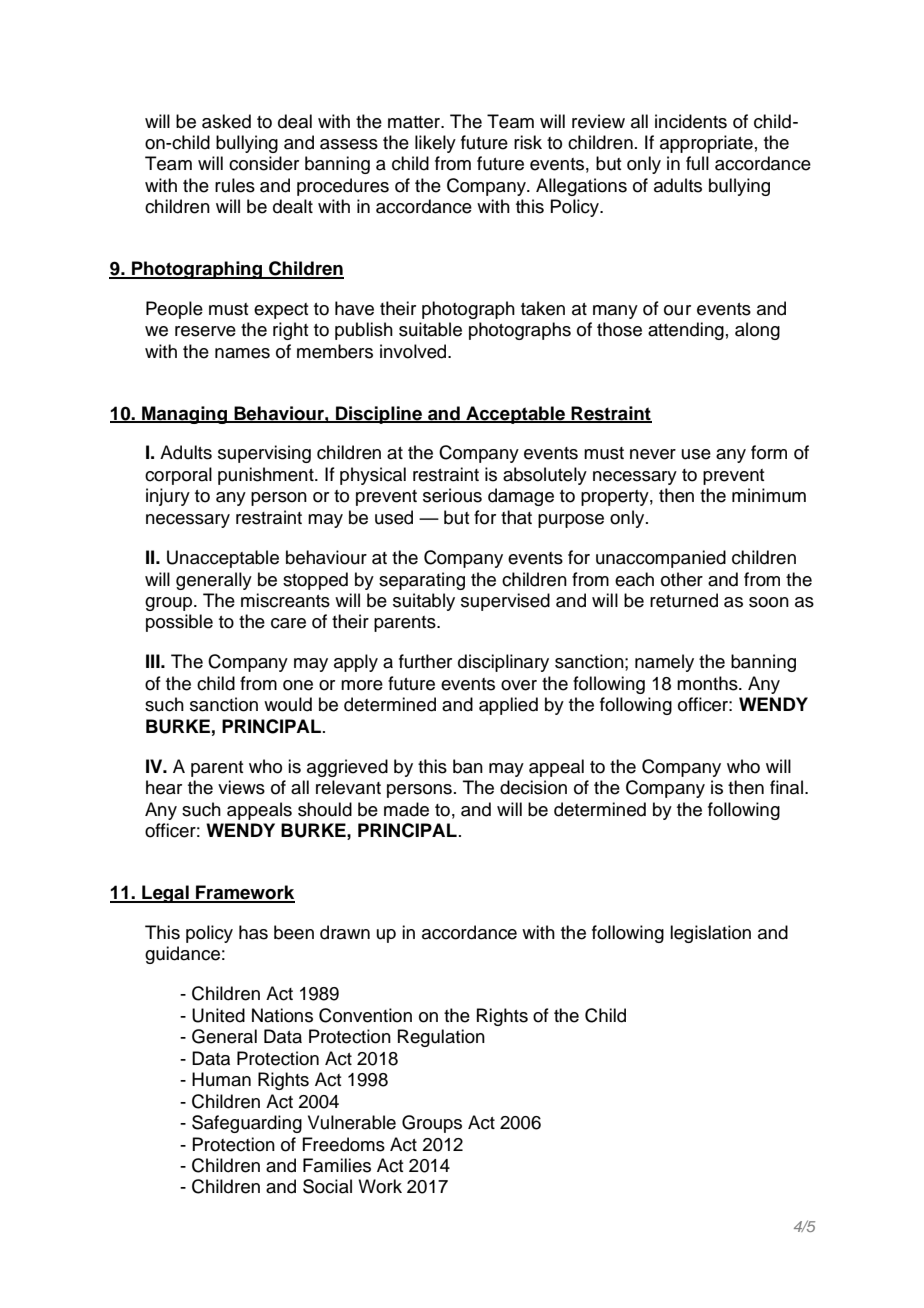 This screenshot has height=1308, width=924. I want to click on views, so click(241, 787).
